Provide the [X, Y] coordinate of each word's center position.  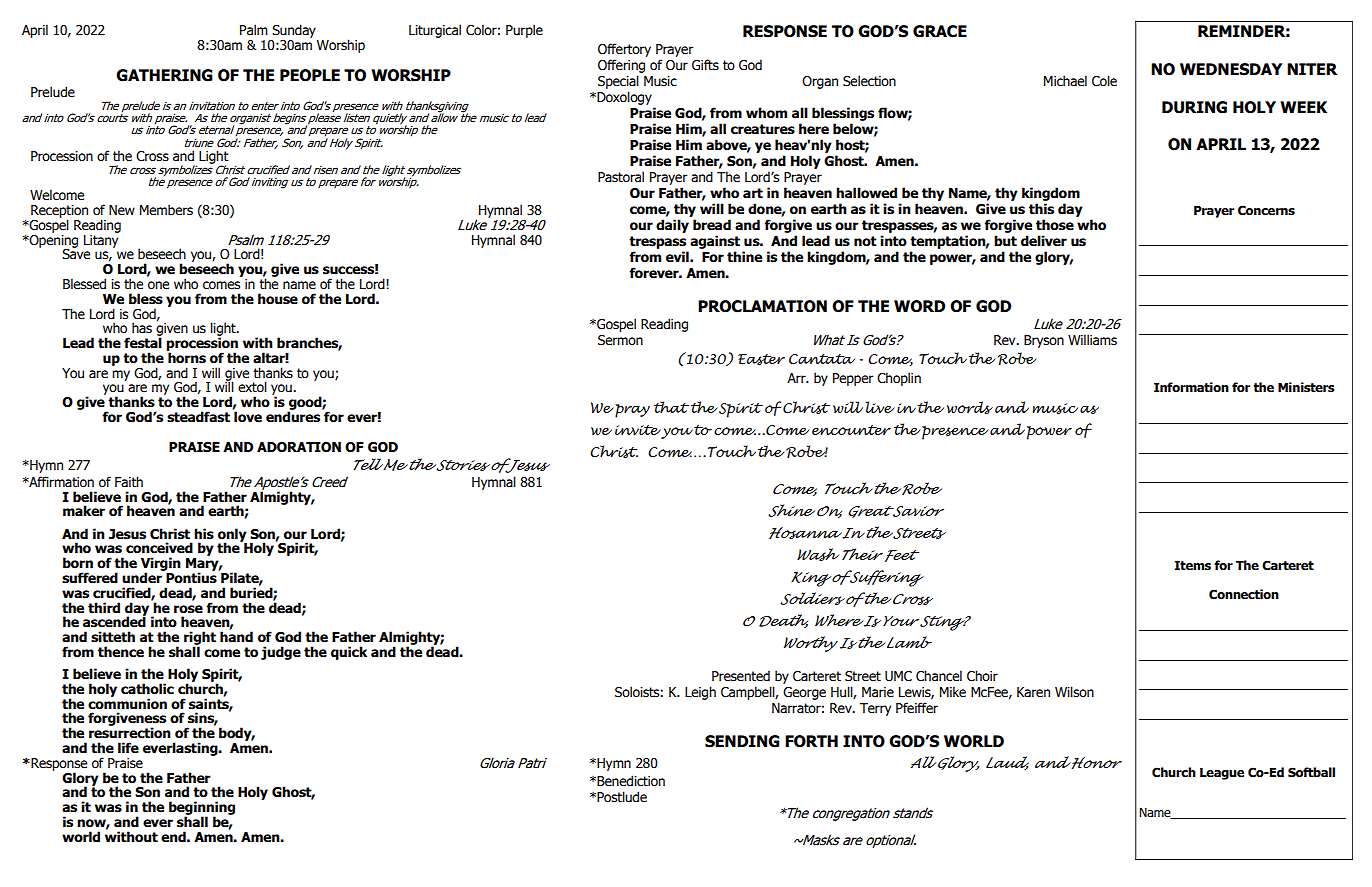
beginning [202, 809]
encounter [851, 430]
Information [1191, 387]
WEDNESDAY [1231, 69]
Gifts [705, 65]
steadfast [198, 417]
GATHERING [164, 75]
